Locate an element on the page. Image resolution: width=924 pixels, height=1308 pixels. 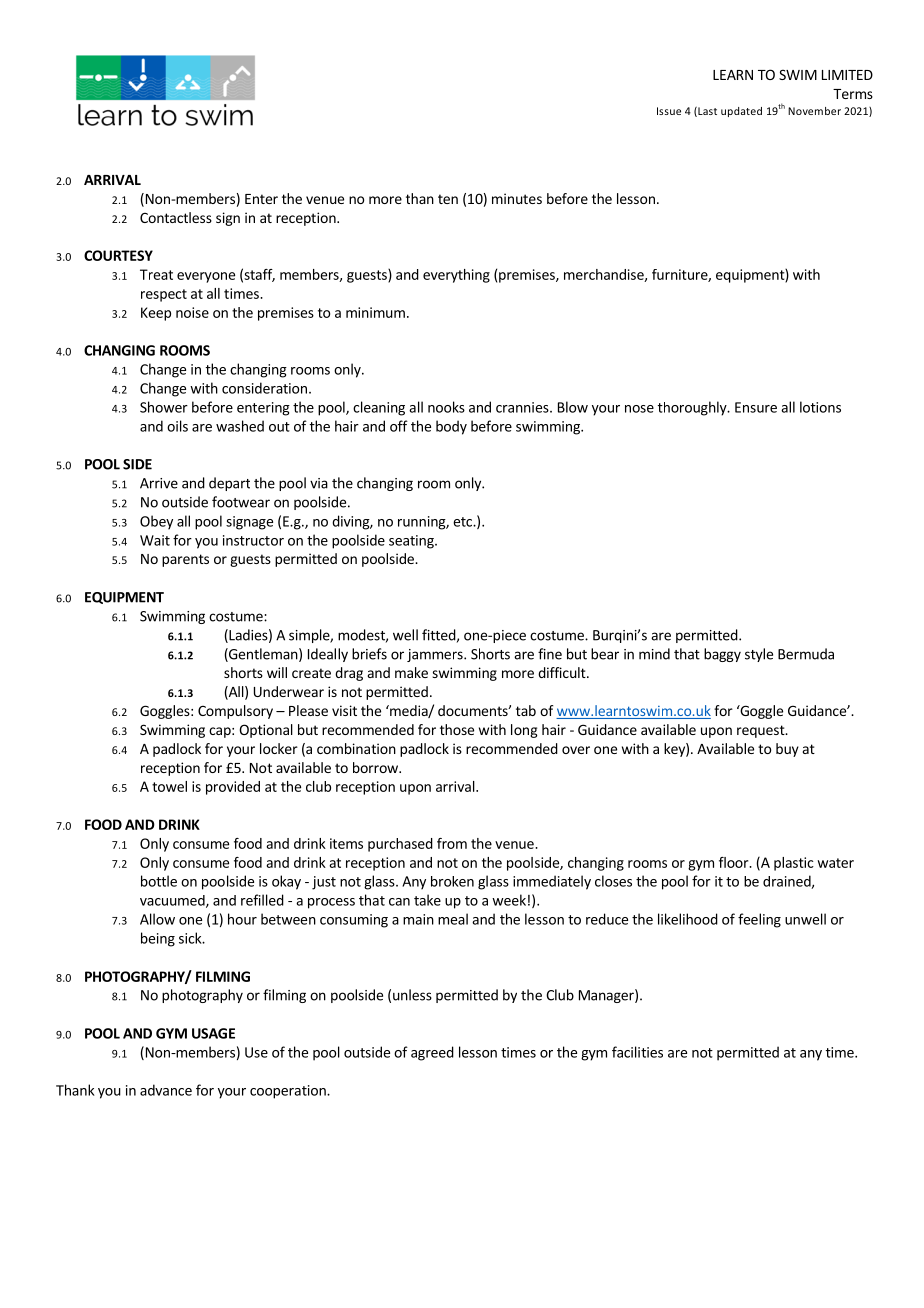
minutes is located at coordinates (517, 198).
